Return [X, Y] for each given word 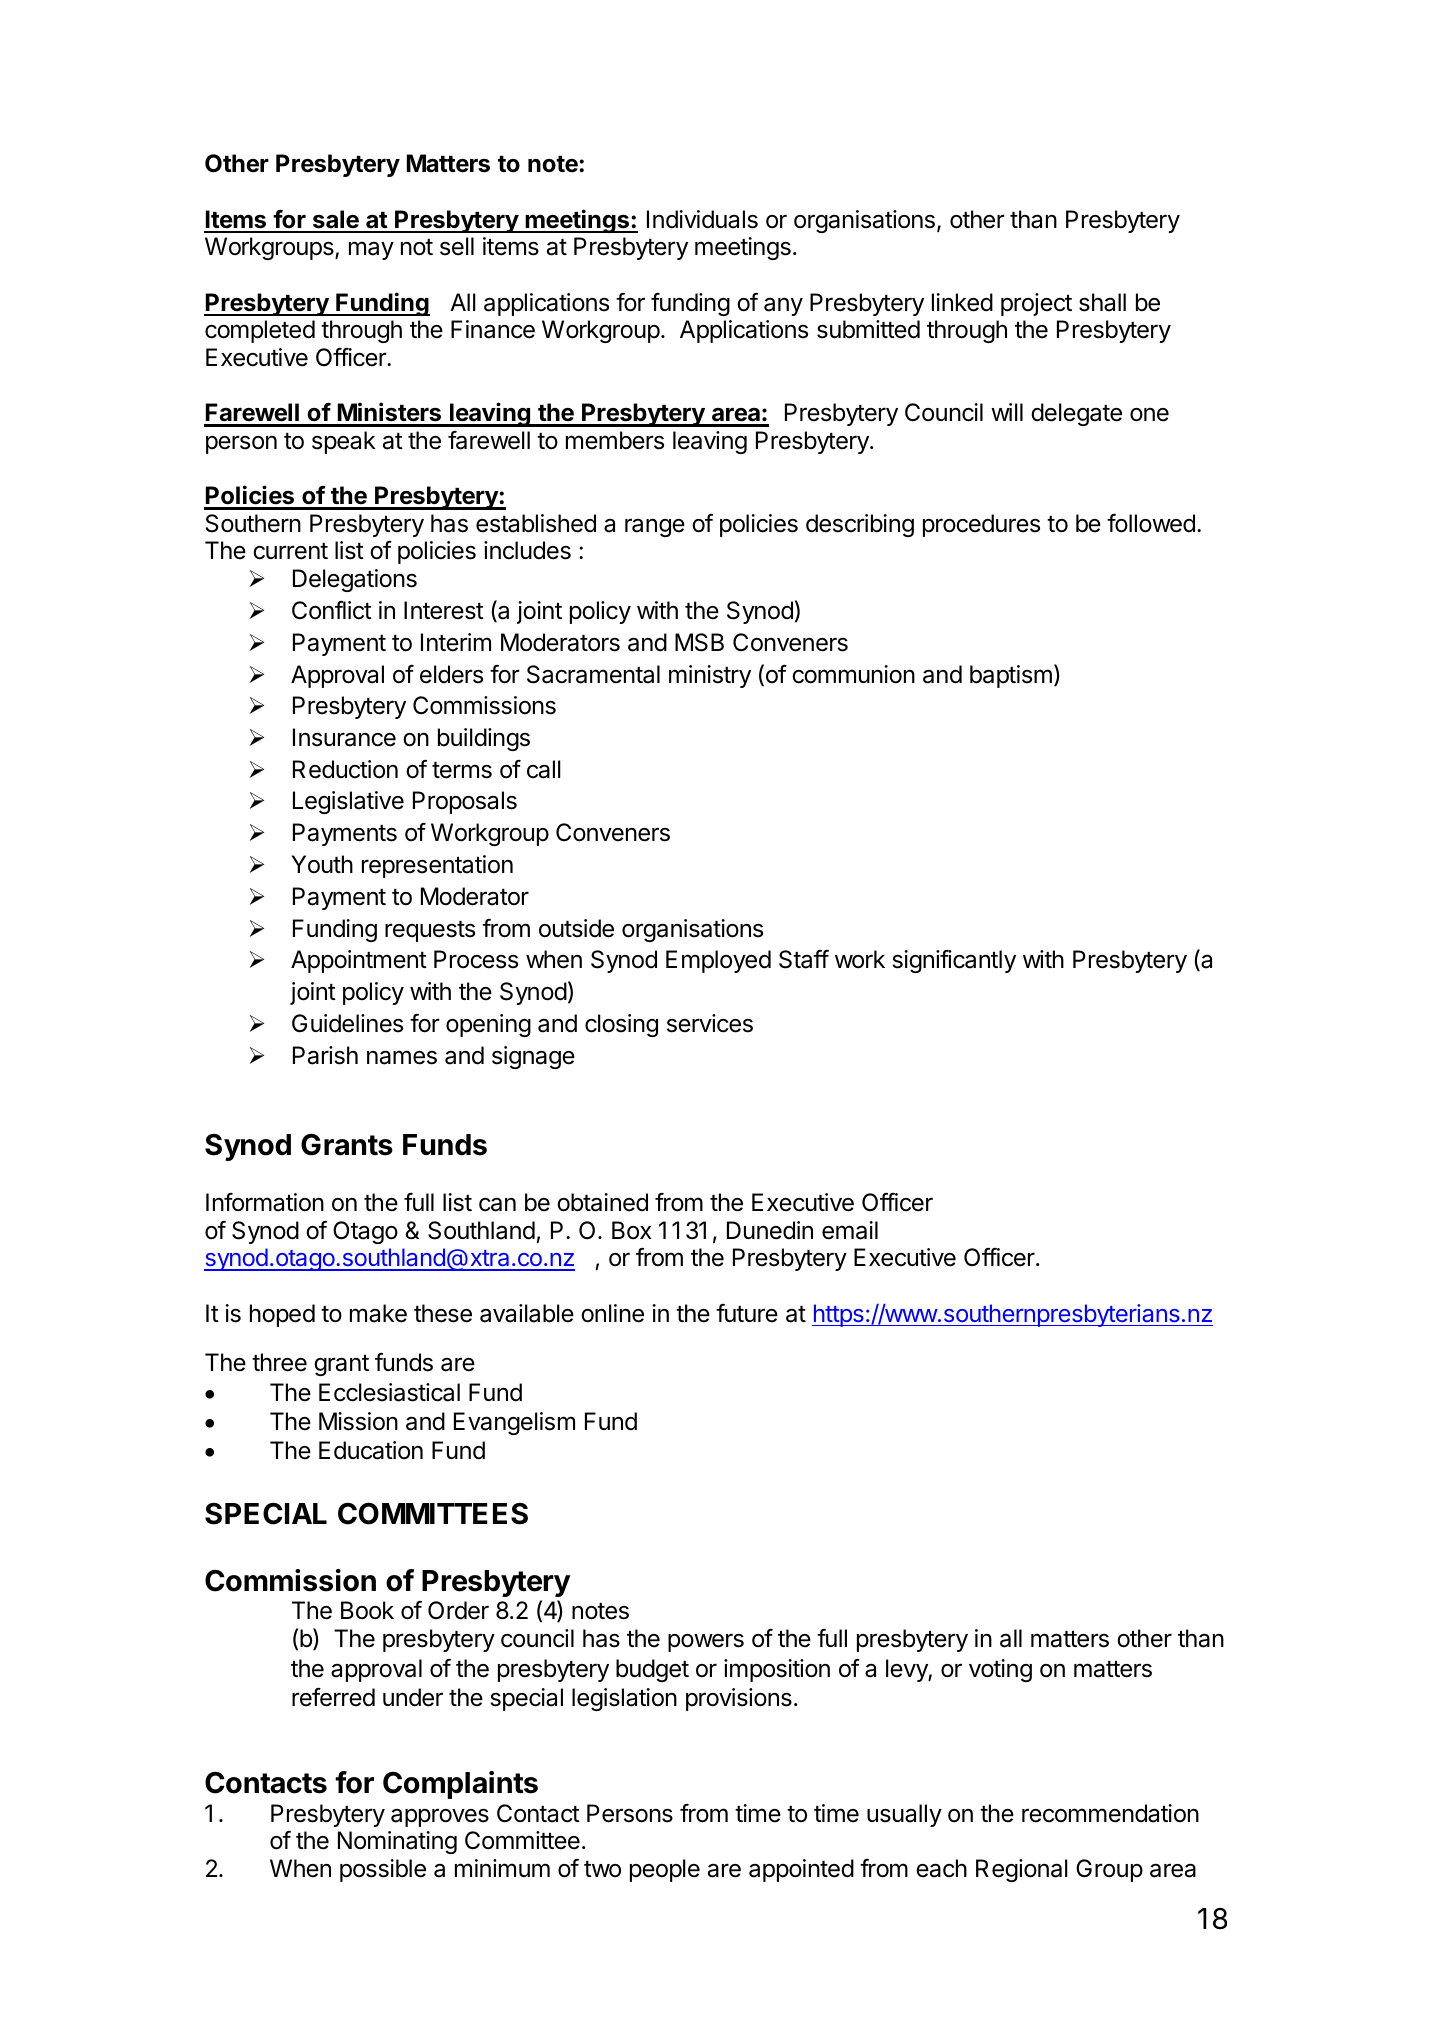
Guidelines [347, 1023]
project [1036, 304]
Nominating [397, 1842]
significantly [954, 961]
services [710, 1023]
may [371, 250]
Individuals [702, 219]
